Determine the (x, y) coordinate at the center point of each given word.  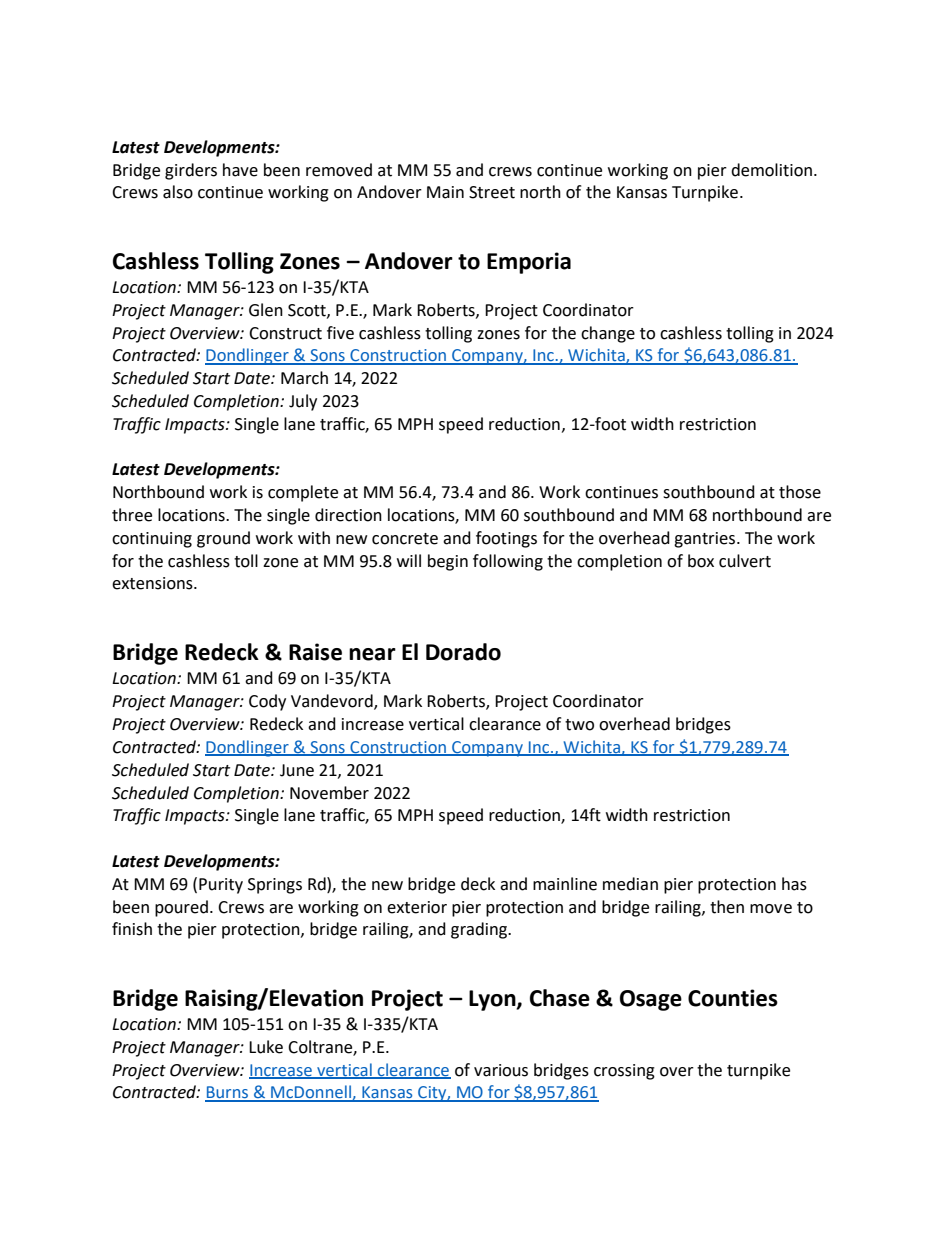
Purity (221, 886)
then (727, 907)
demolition (771, 170)
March (304, 378)
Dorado (463, 652)
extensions (153, 583)
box (701, 561)
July (303, 402)
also (178, 192)
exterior (417, 907)
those (800, 492)
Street (492, 192)
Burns (228, 1093)
